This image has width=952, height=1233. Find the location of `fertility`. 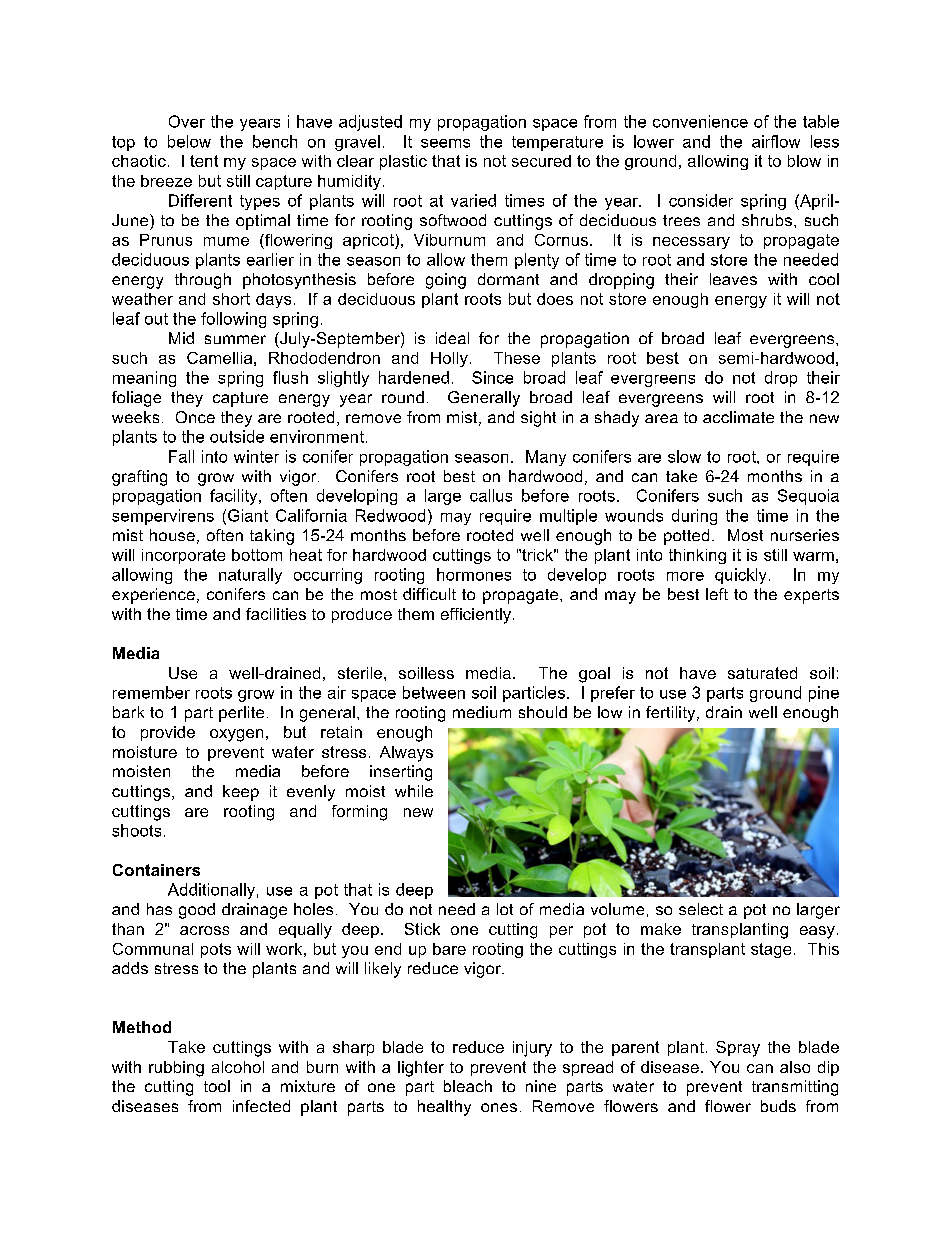

fertility is located at coordinates (672, 714).
